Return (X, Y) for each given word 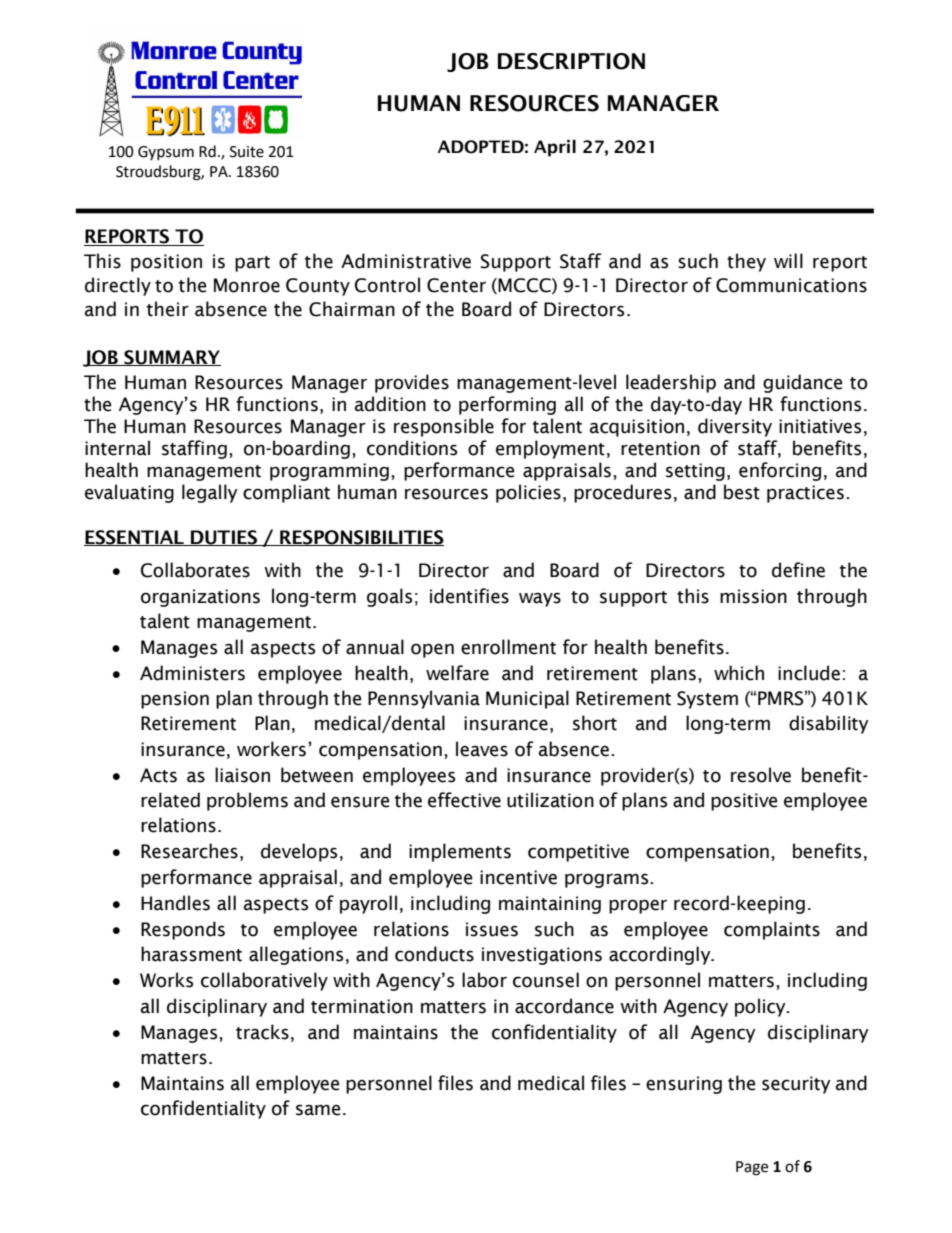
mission (753, 596)
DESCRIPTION (571, 61)
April (555, 148)
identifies (469, 596)
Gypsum (166, 153)
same (318, 1110)
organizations (200, 598)
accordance (564, 1006)
